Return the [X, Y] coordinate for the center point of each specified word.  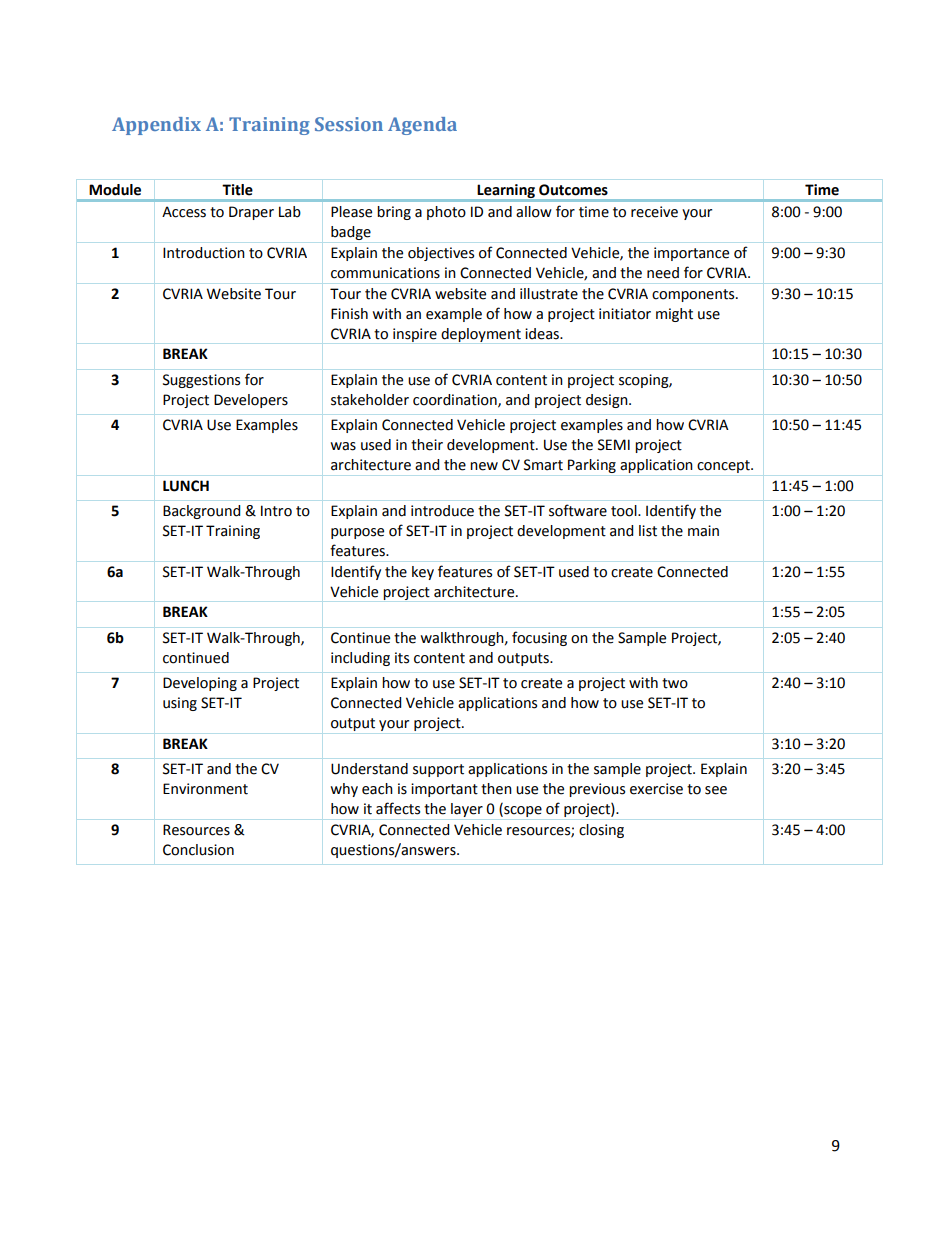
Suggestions [201, 381]
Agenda [422, 126]
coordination [456, 400]
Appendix [156, 126]
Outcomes [573, 190]
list [648, 531]
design [608, 401]
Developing [200, 684]
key [423, 573]
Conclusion [198, 850]
